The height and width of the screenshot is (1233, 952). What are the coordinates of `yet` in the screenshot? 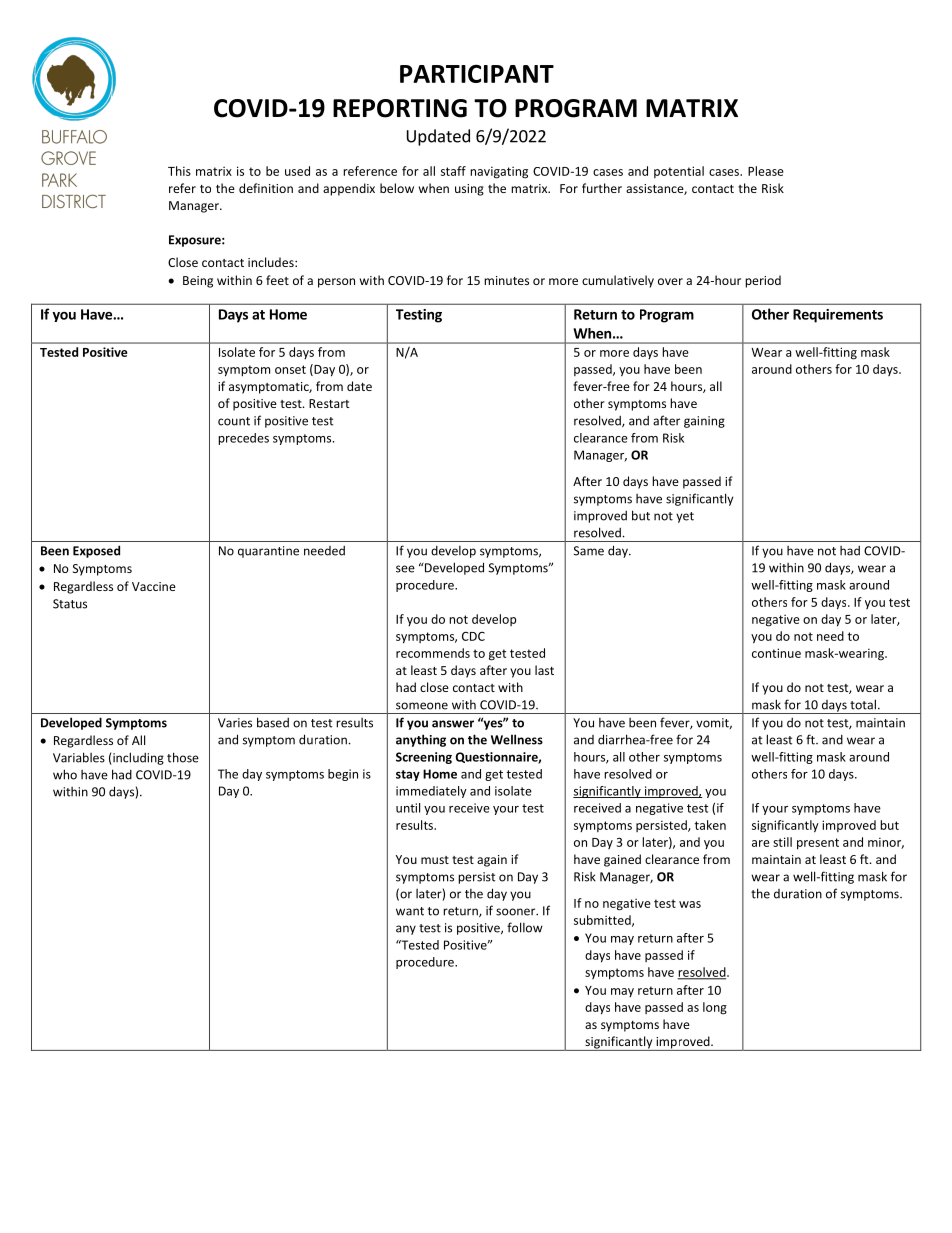 It's located at (685, 517).
